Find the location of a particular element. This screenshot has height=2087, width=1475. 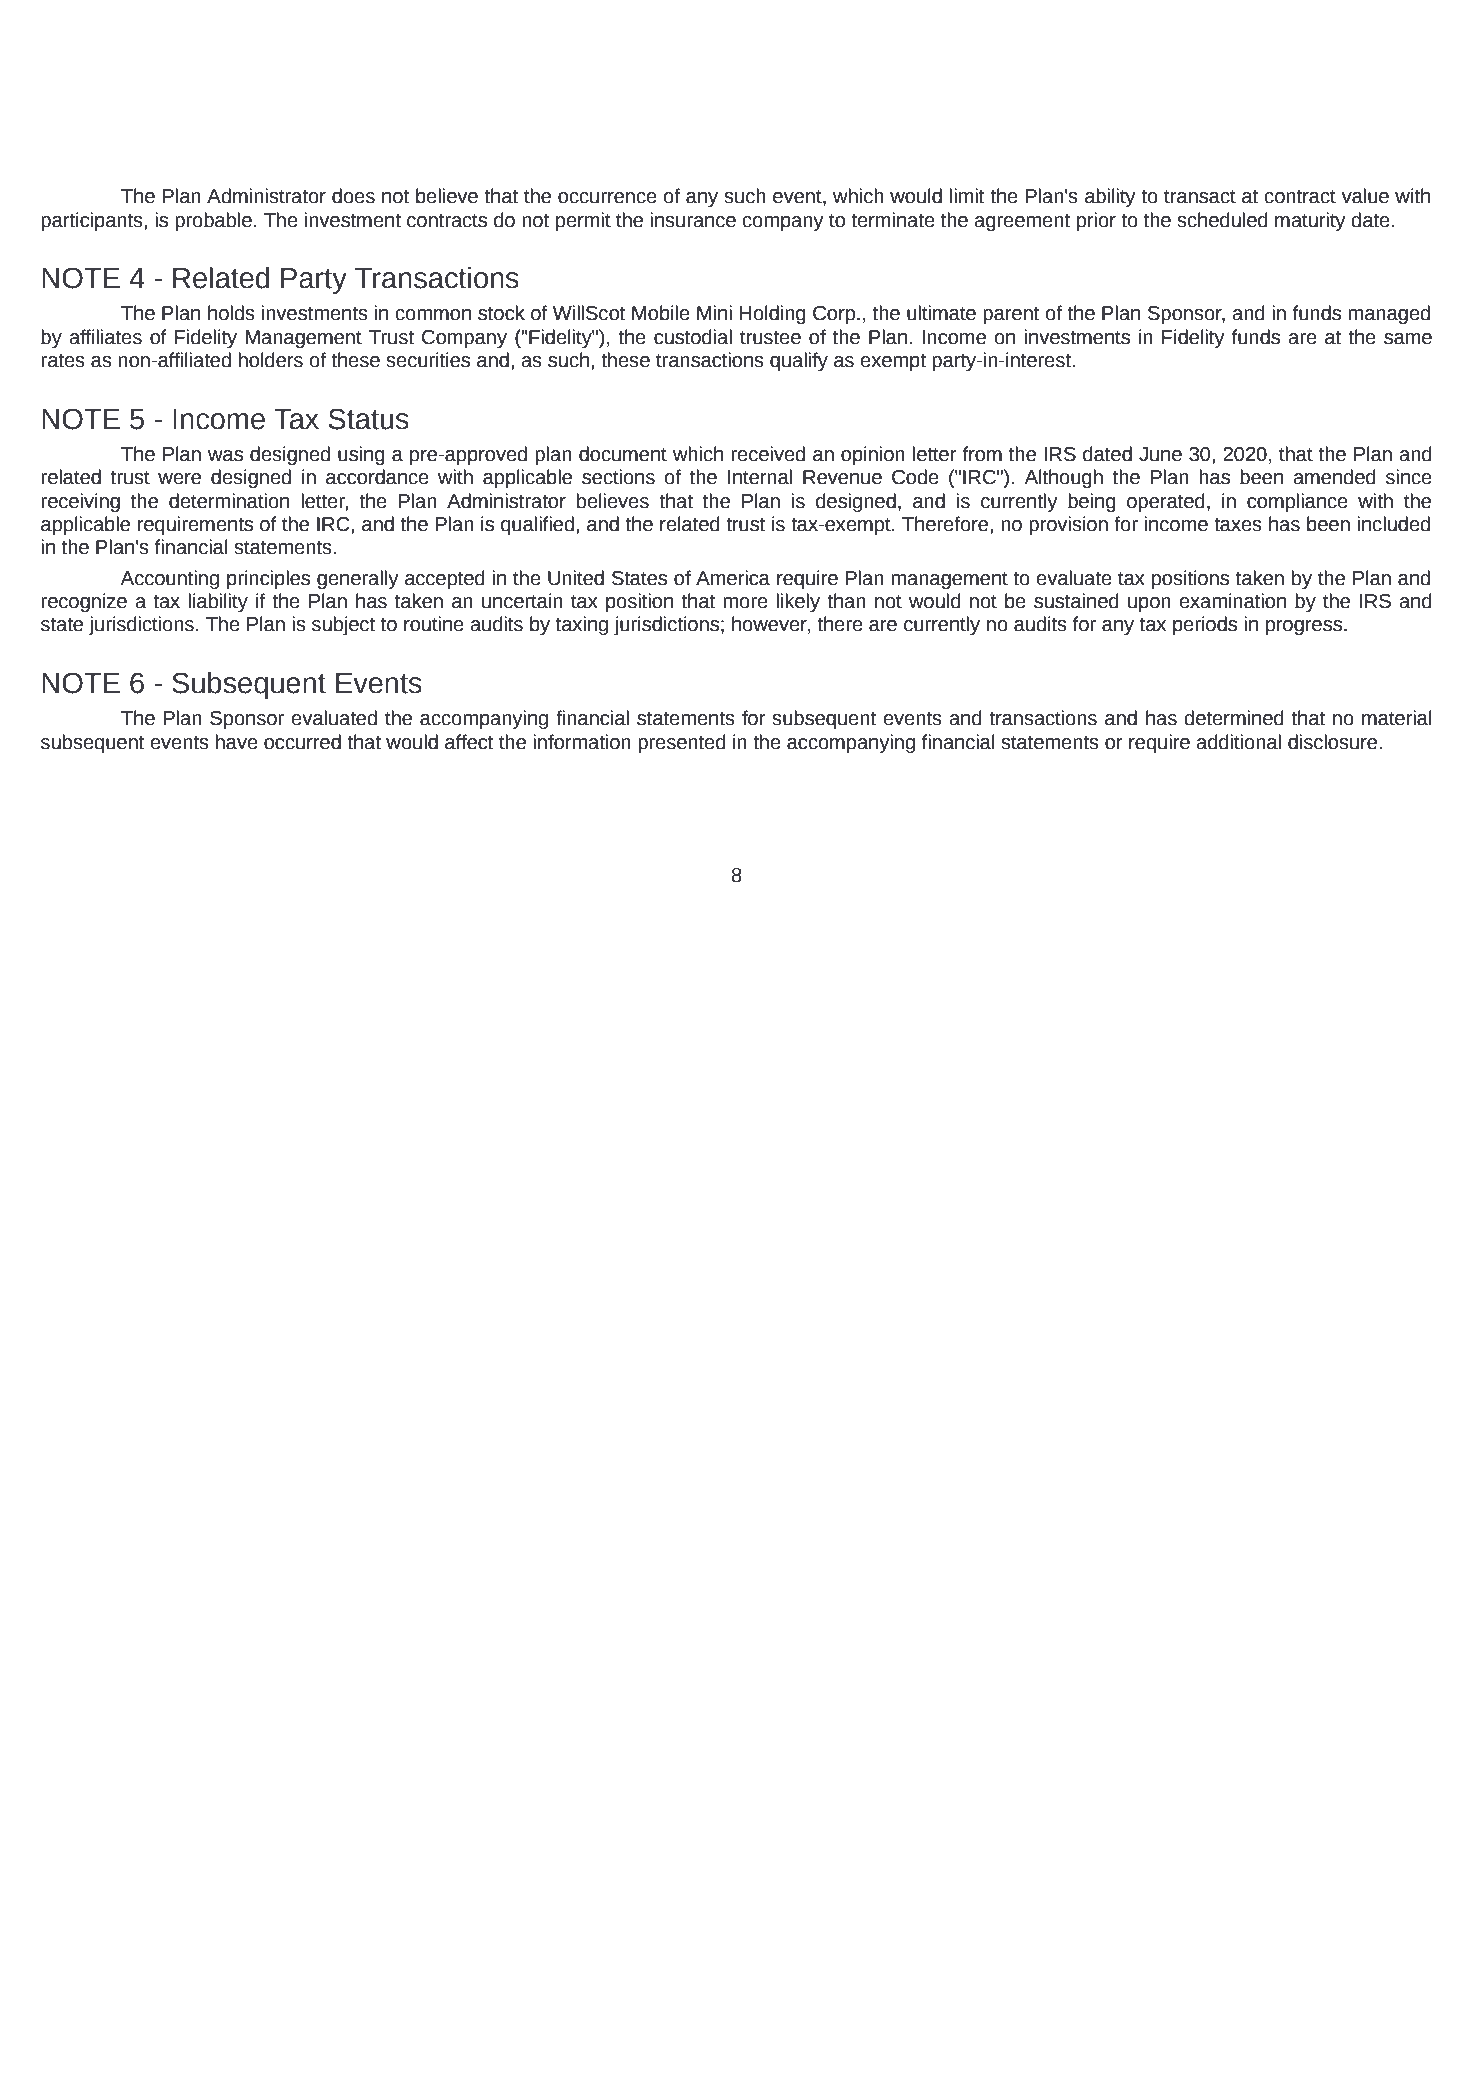

America is located at coordinates (733, 578).
